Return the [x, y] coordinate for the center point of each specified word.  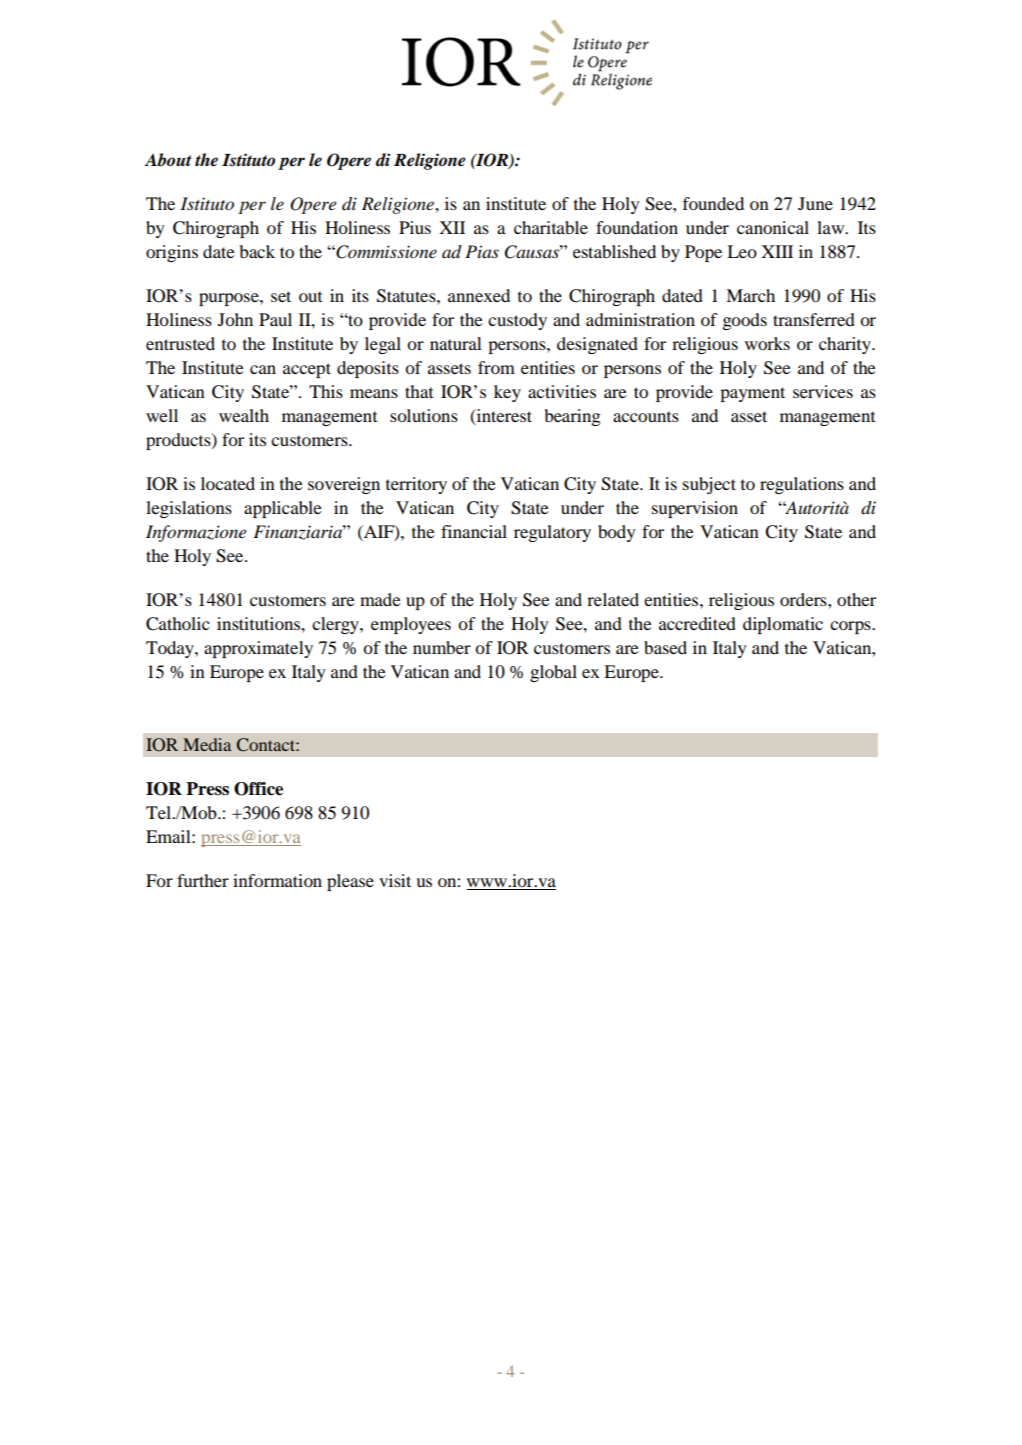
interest [503, 416]
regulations [802, 485]
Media [207, 744]
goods [745, 321]
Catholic [178, 624]
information [277, 880]
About [168, 160]
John [235, 319]
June [815, 203]
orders [804, 599]
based [665, 647]
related [613, 599]
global [553, 673]
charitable [551, 227]
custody [517, 321]
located [228, 483]
